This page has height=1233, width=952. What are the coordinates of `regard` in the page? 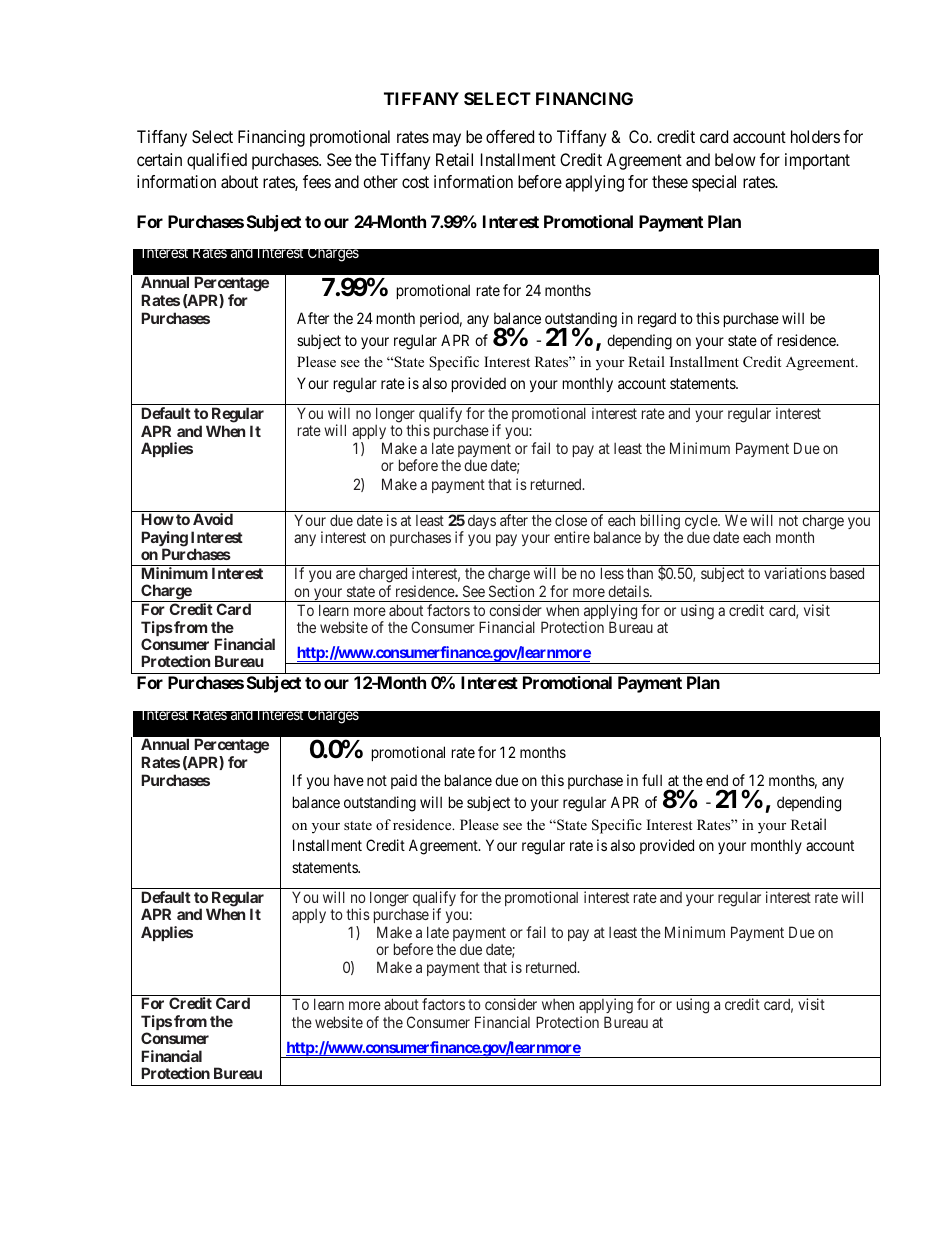 It's located at (657, 320).
